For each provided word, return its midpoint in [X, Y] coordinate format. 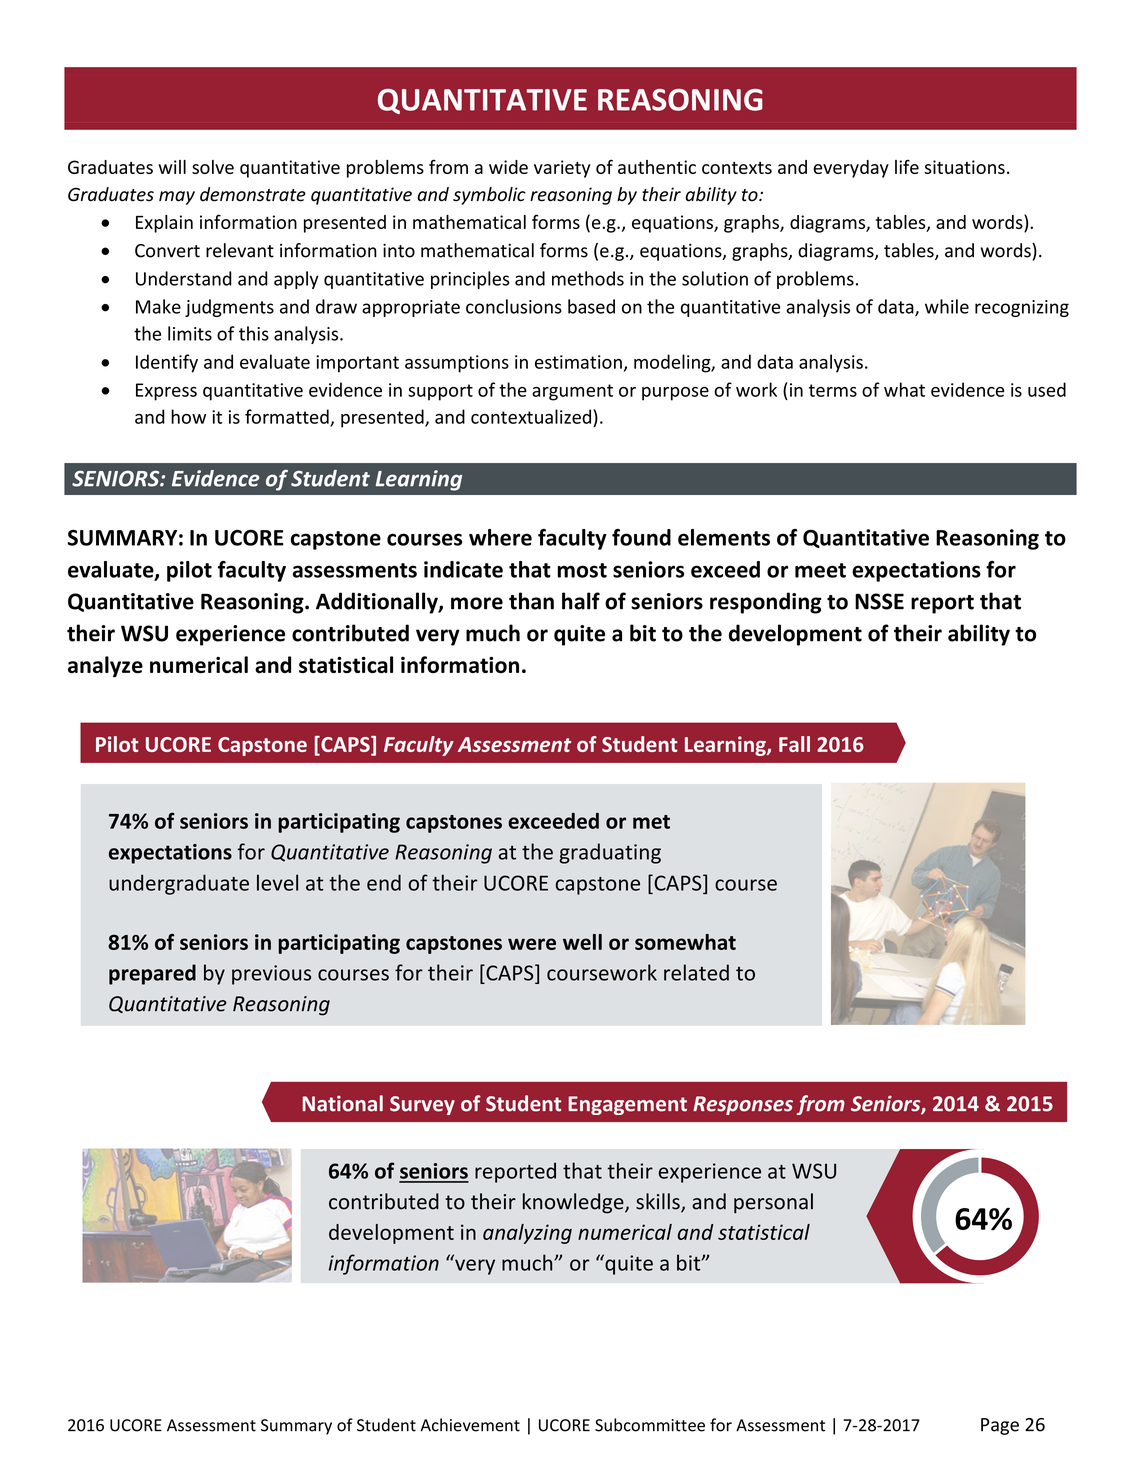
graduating [610, 853]
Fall [794, 744]
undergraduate [179, 884]
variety [562, 169]
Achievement [470, 1425]
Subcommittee [650, 1425]
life [907, 166]
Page [1000, 1426]
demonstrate [253, 194]
